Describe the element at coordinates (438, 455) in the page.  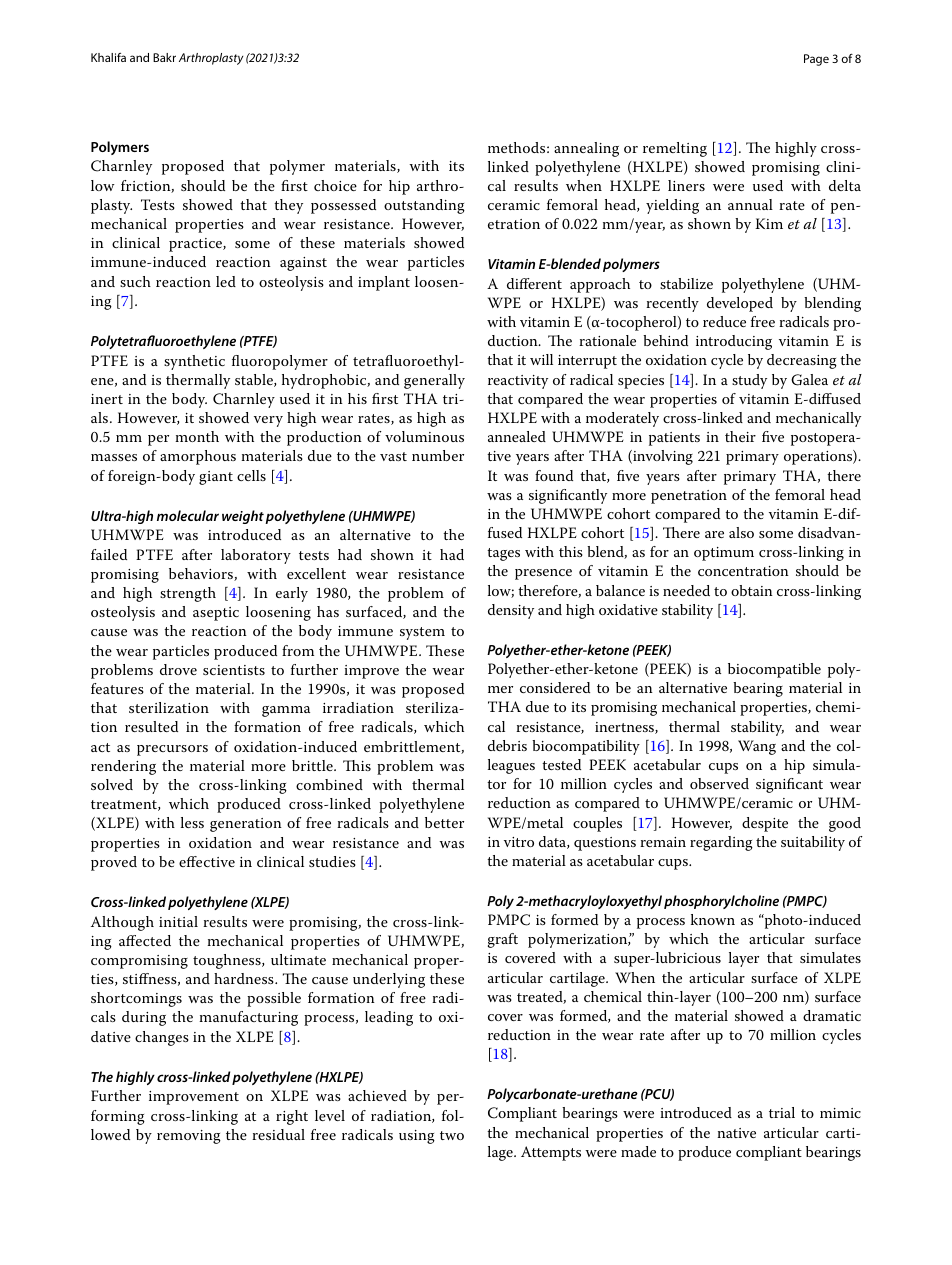
I see `number` at that location.
